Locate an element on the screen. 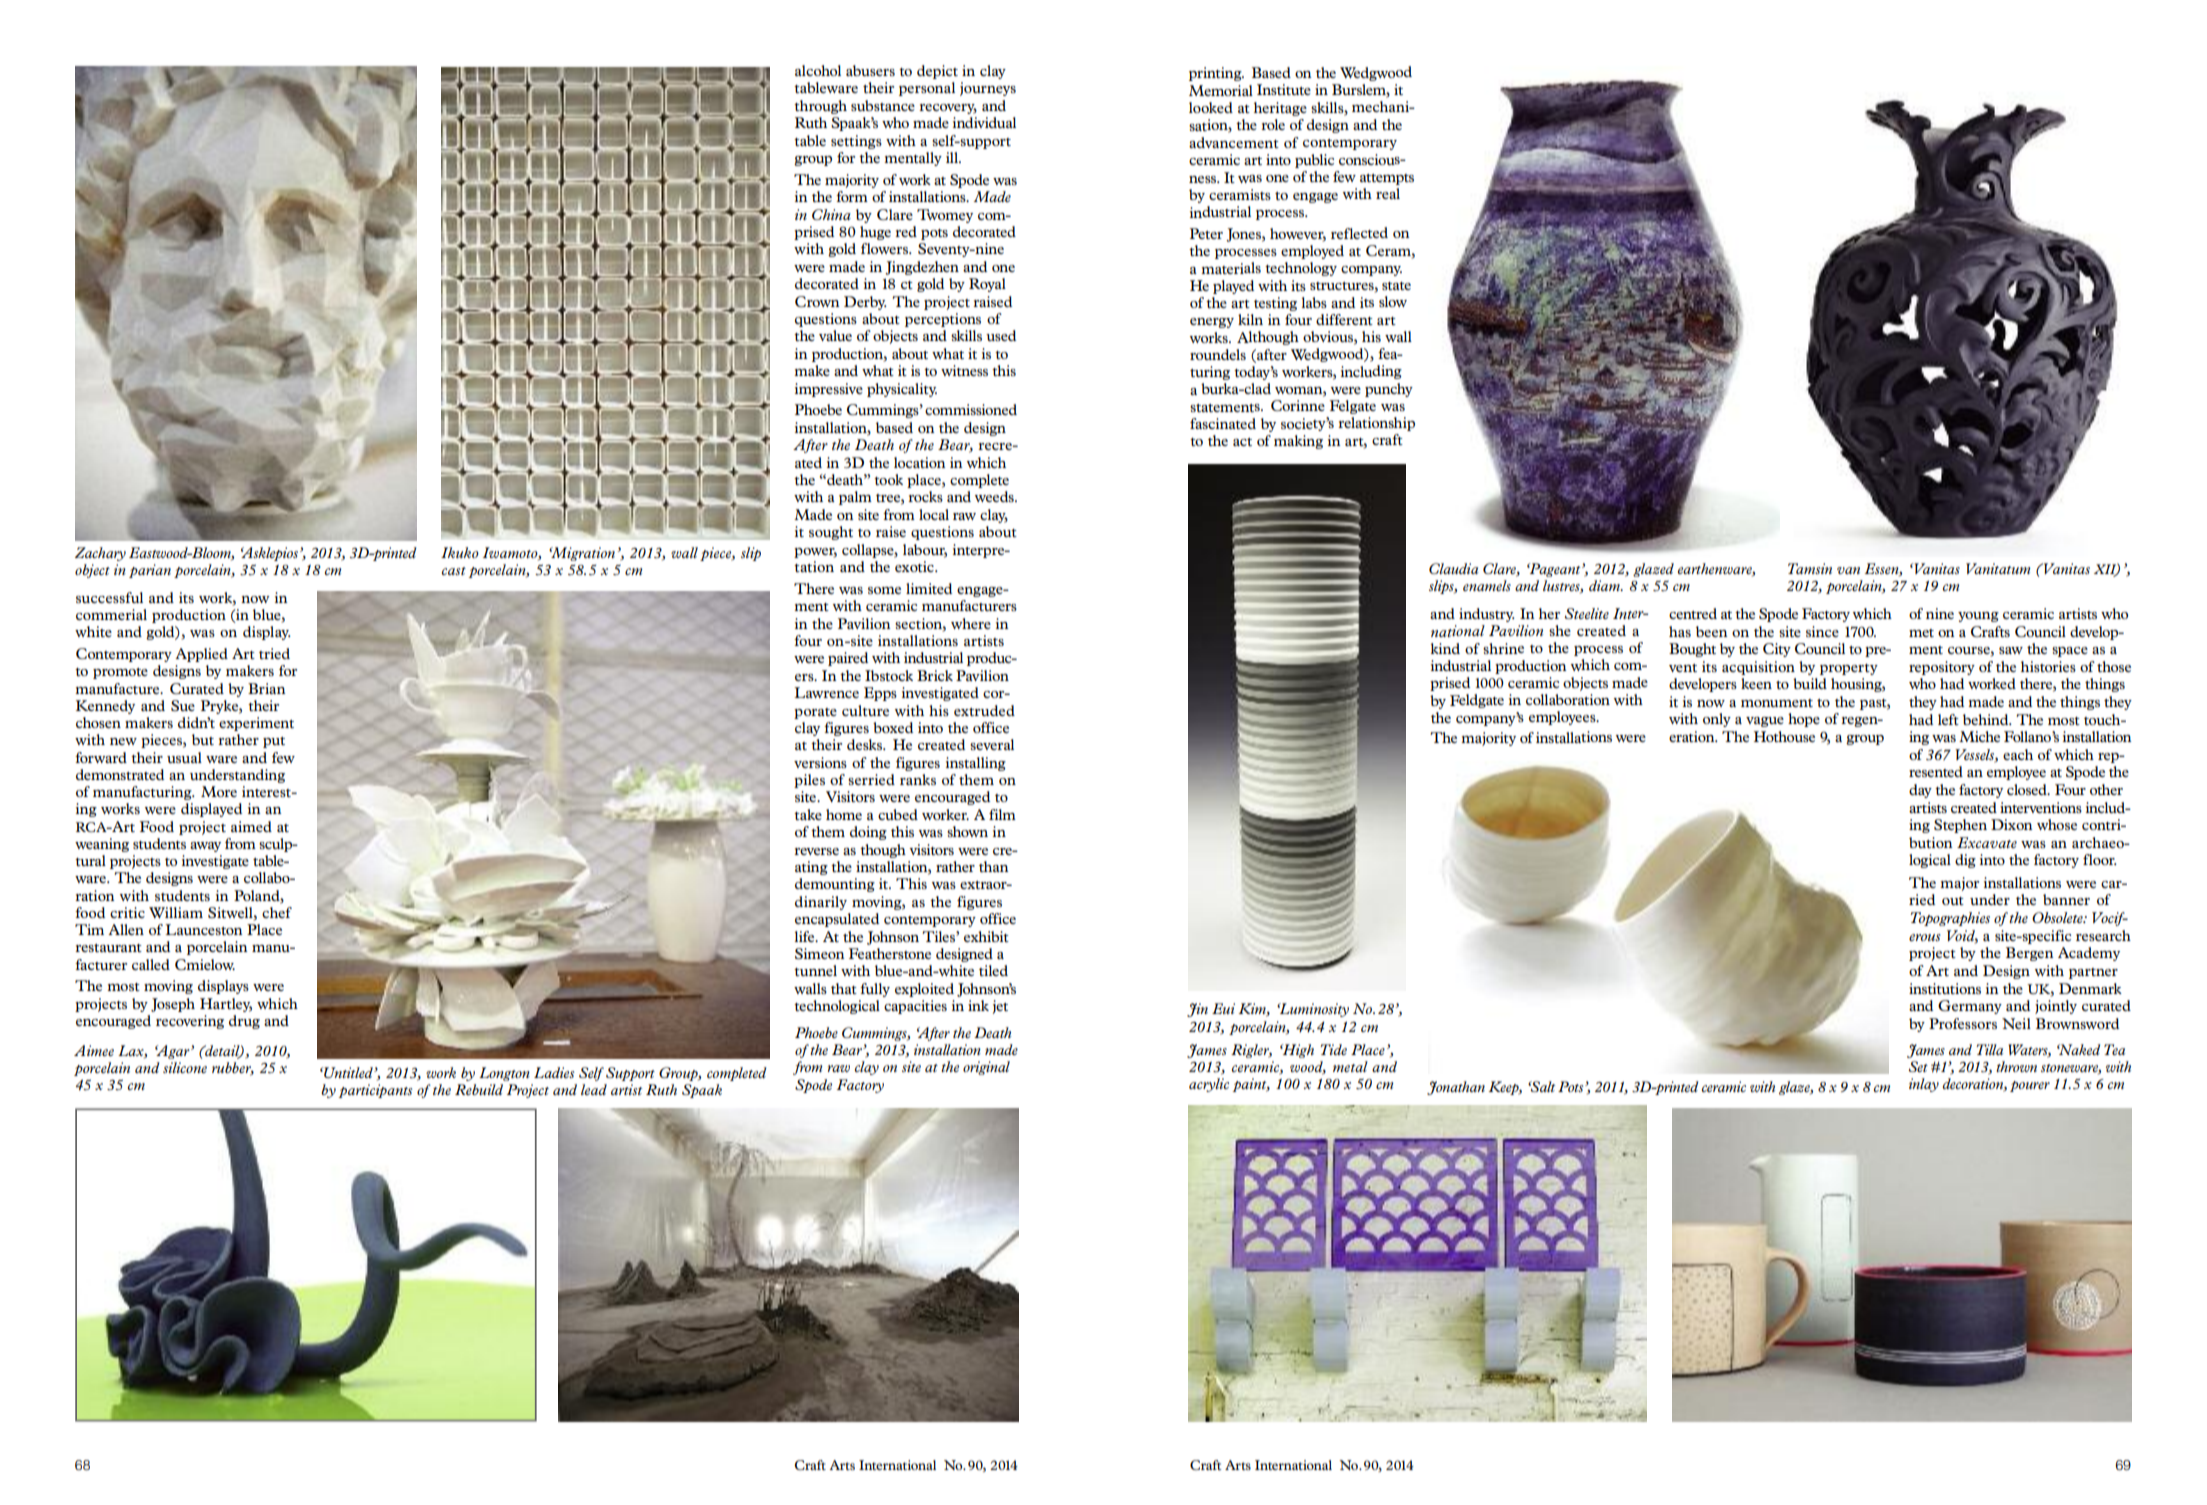 The height and width of the screenshot is (1505, 2207). value is located at coordinates (835, 335).
